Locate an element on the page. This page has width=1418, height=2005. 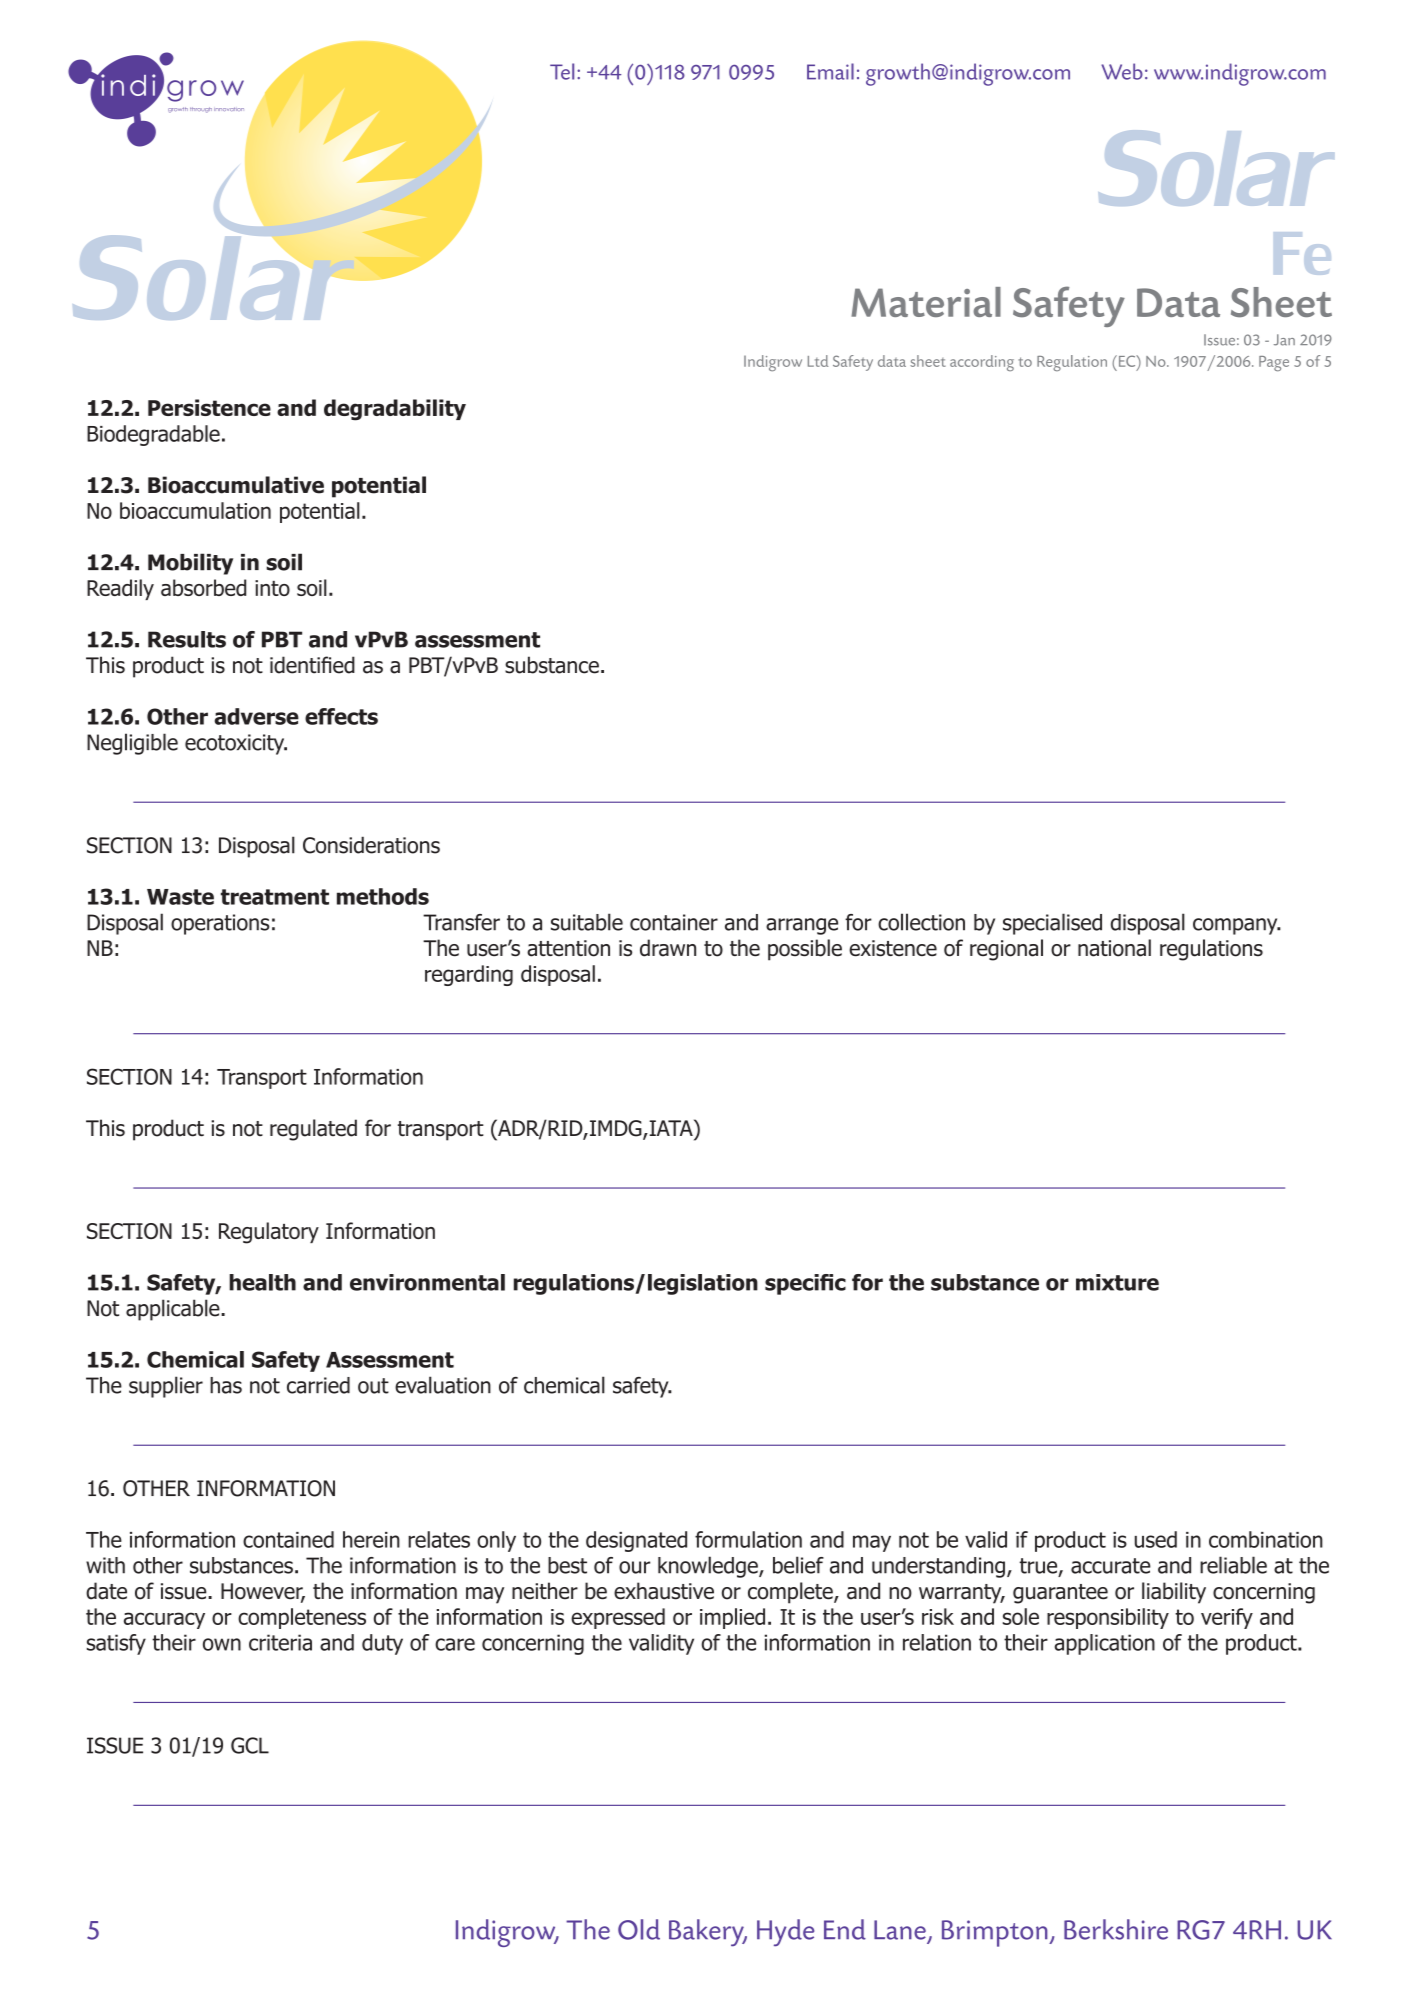
operations is located at coordinates (220, 924).
